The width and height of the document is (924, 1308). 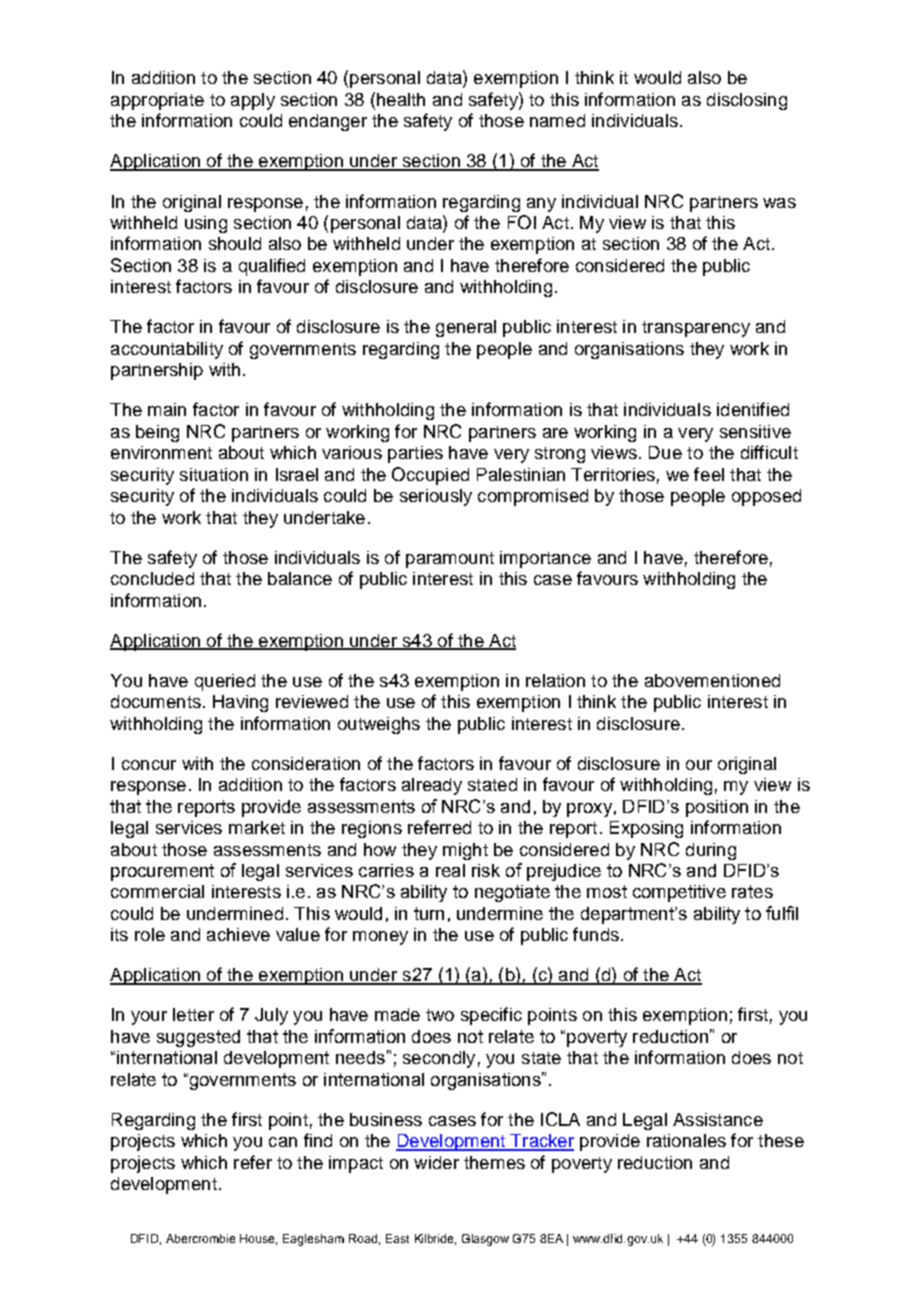 I want to click on might, so click(x=465, y=851).
